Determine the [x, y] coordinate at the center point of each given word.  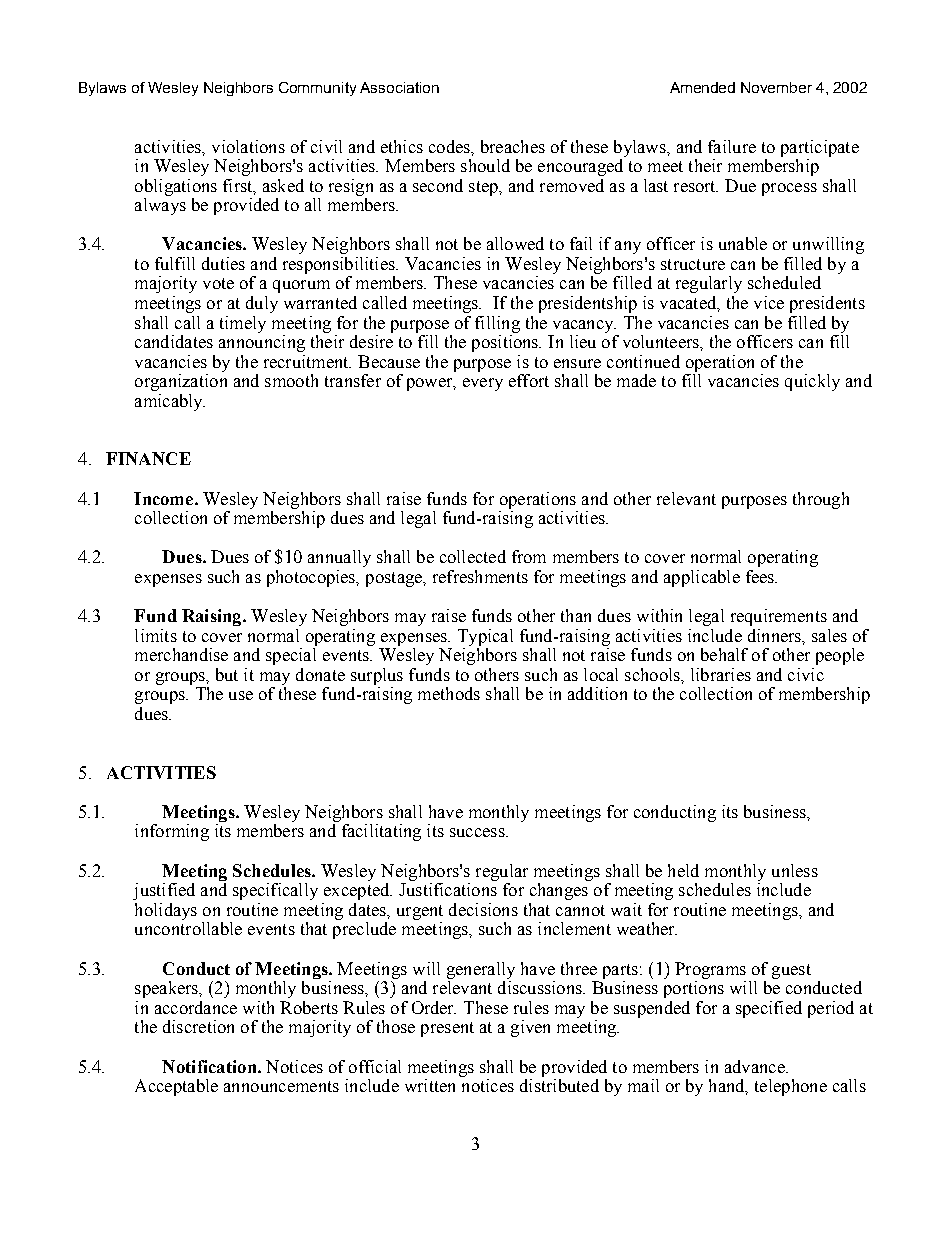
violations [248, 146]
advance [756, 1066]
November [776, 87]
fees [761, 576]
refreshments [480, 576]
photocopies [312, 578]
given [530, 1028]
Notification [210, 1066]
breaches [513, 146]
